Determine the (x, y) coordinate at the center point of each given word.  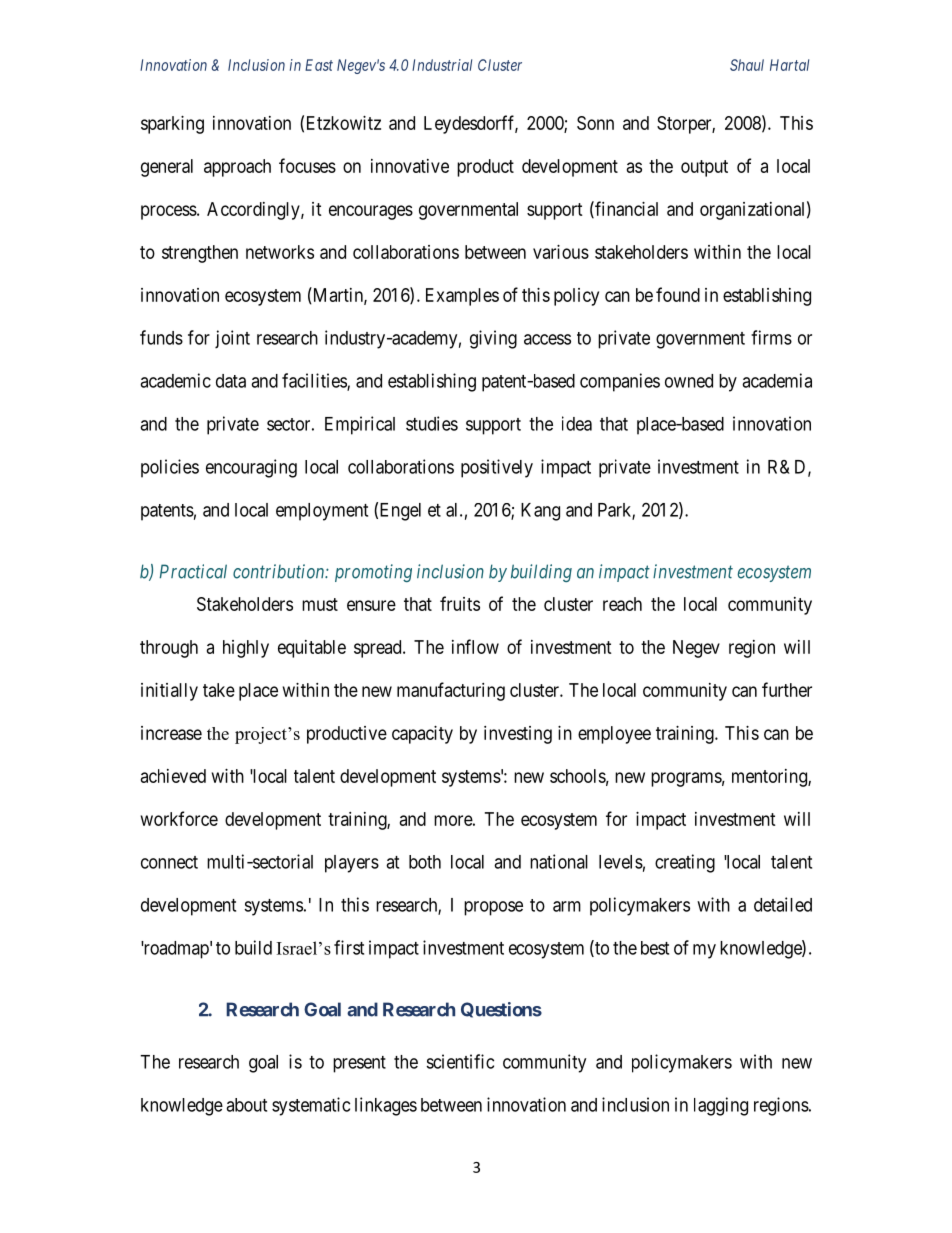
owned (689, 381)
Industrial (442, 65)
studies (432, 423)
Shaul (747, 65)
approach (237, 168)
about (246, 1105)
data (231, 381)
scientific (460, 1061)
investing (518, 735)
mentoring (770, 778)
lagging (721, 1106)
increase (171, 733)
